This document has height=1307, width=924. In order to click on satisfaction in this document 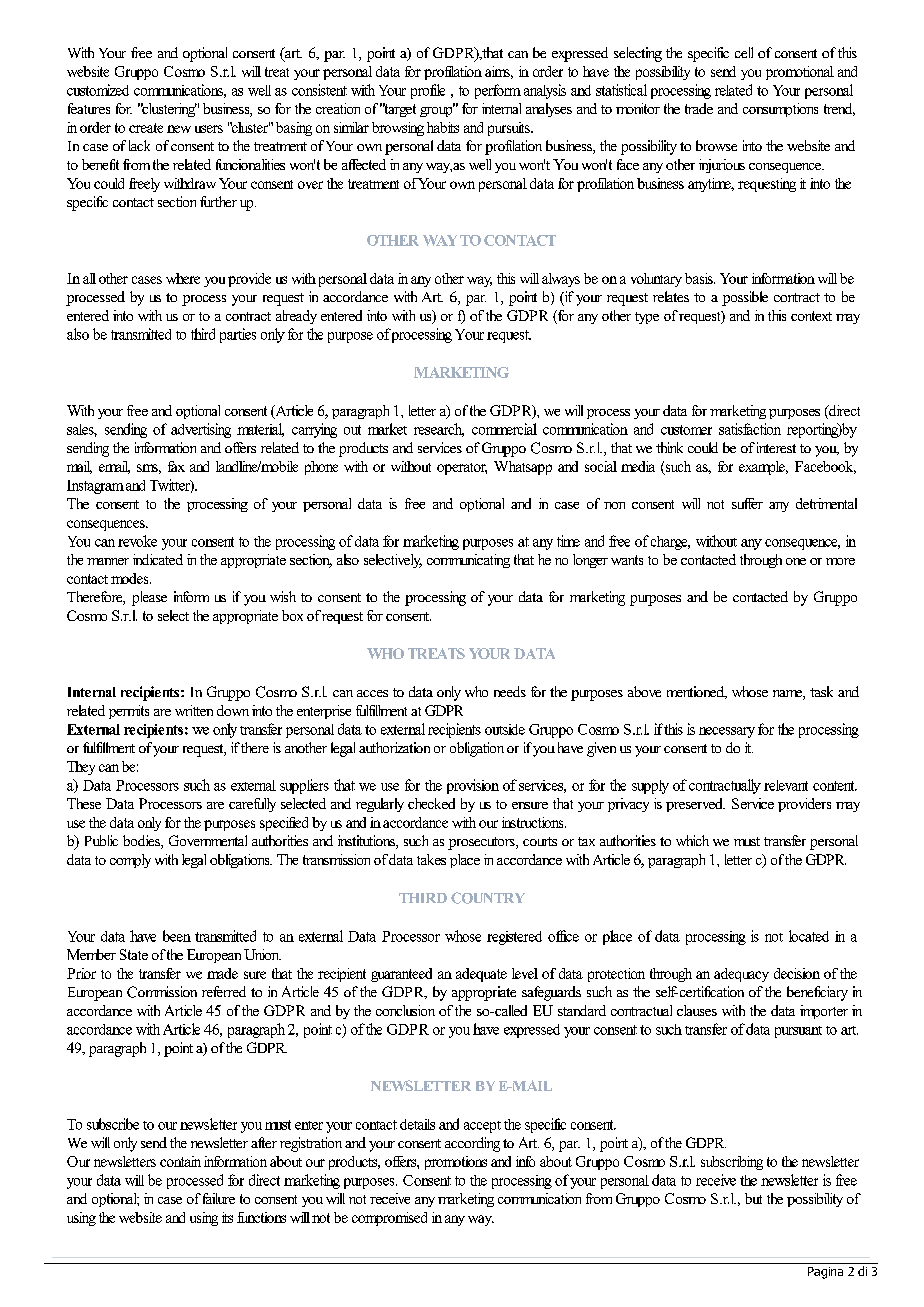, I will do `click(750, 429)`.
